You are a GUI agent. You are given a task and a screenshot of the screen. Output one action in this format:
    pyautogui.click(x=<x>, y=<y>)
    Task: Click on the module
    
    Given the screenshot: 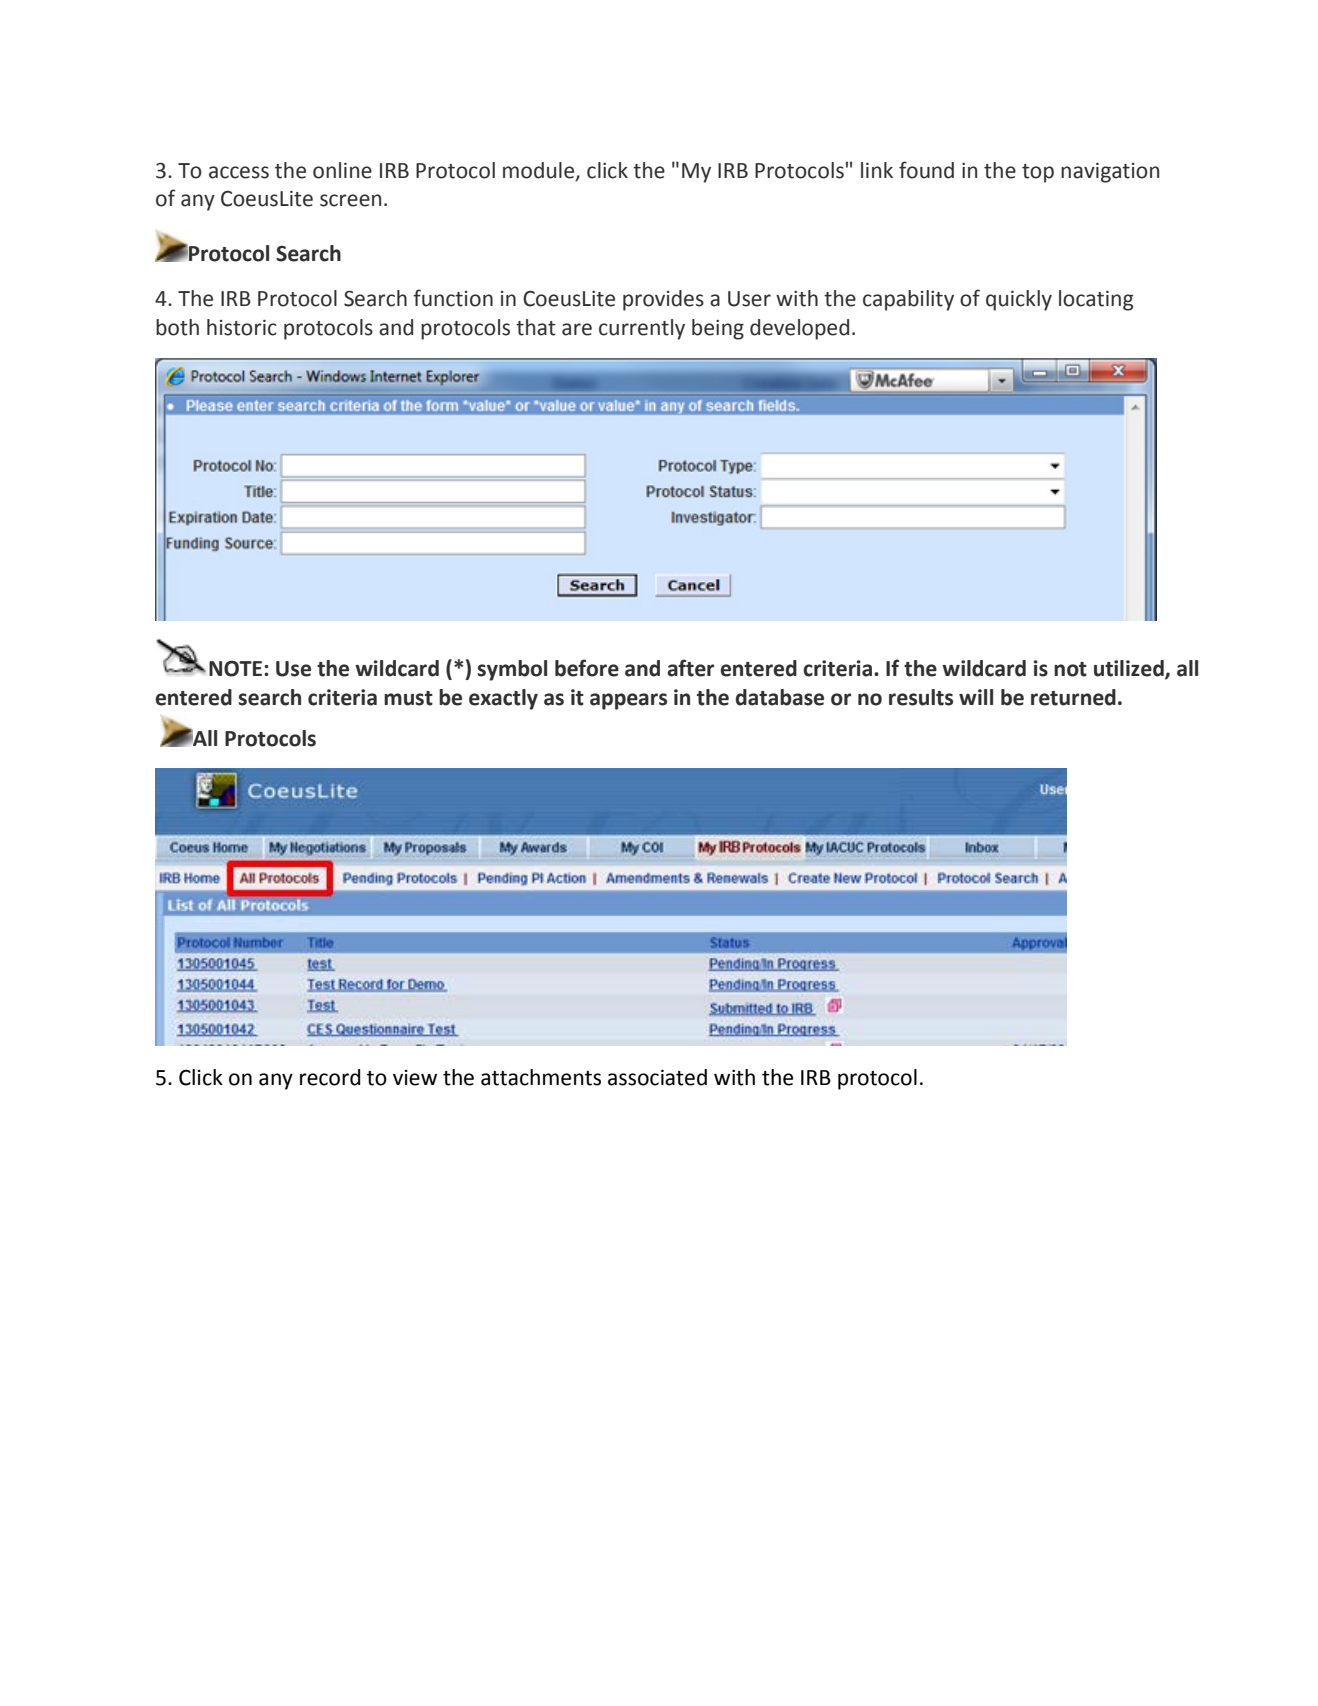 What is the action you would take?
    pyautogui.click(x=540, y=171)
